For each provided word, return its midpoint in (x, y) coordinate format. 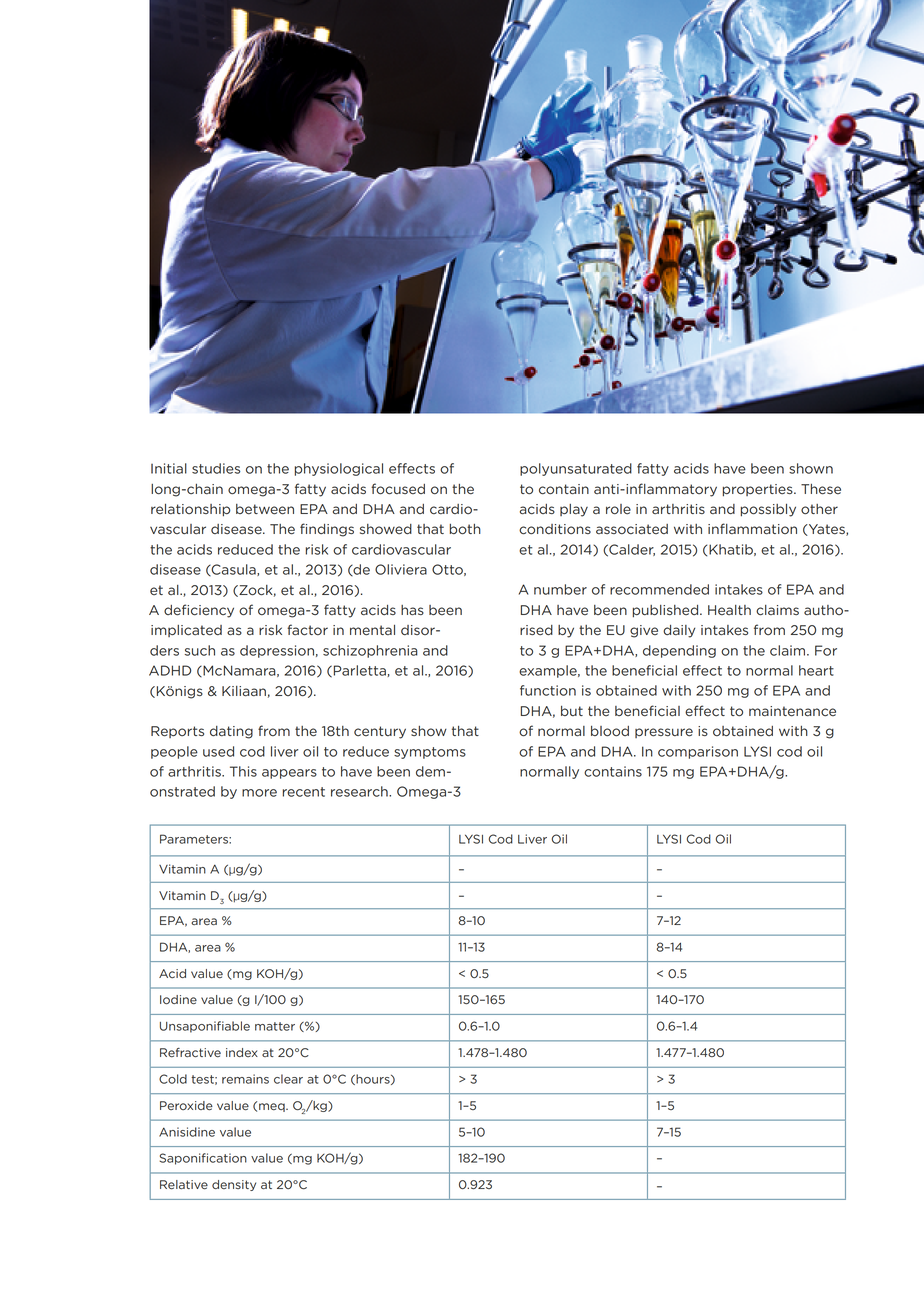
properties (759, 490)
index (242, 1052)
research (360, 791)
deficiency (199, 611)
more (259, 793)
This (243, 771)
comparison (698, 752)
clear (288, 1079)
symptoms (430, 753)
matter (275, 1026)
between (265, 509)
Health (729, 610)
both (465, 529)
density (234, 1185)
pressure (664, 733)
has (412, 610)
